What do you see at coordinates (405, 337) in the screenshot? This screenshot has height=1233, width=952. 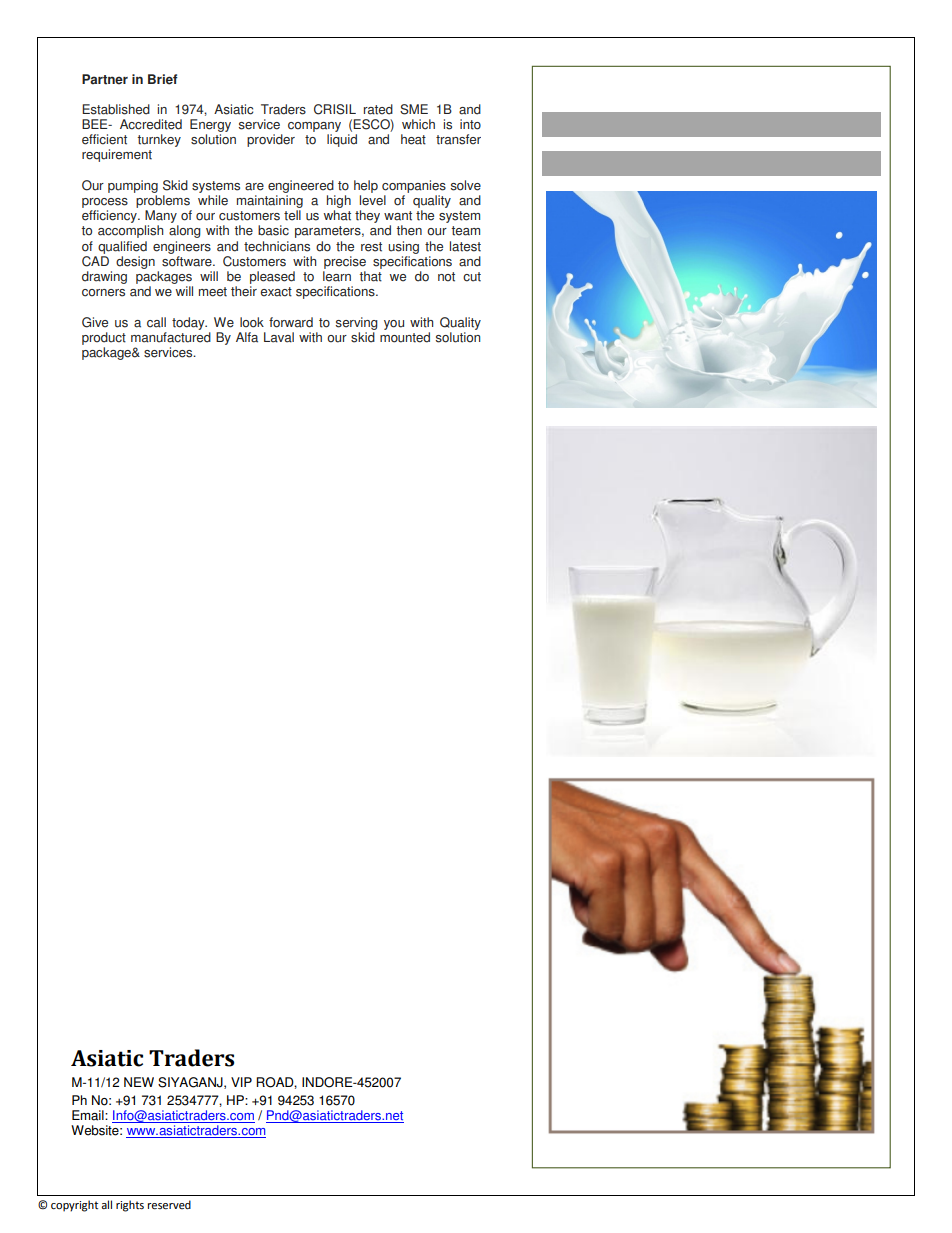 I see `mounted` at bounding box center [405, 337].
